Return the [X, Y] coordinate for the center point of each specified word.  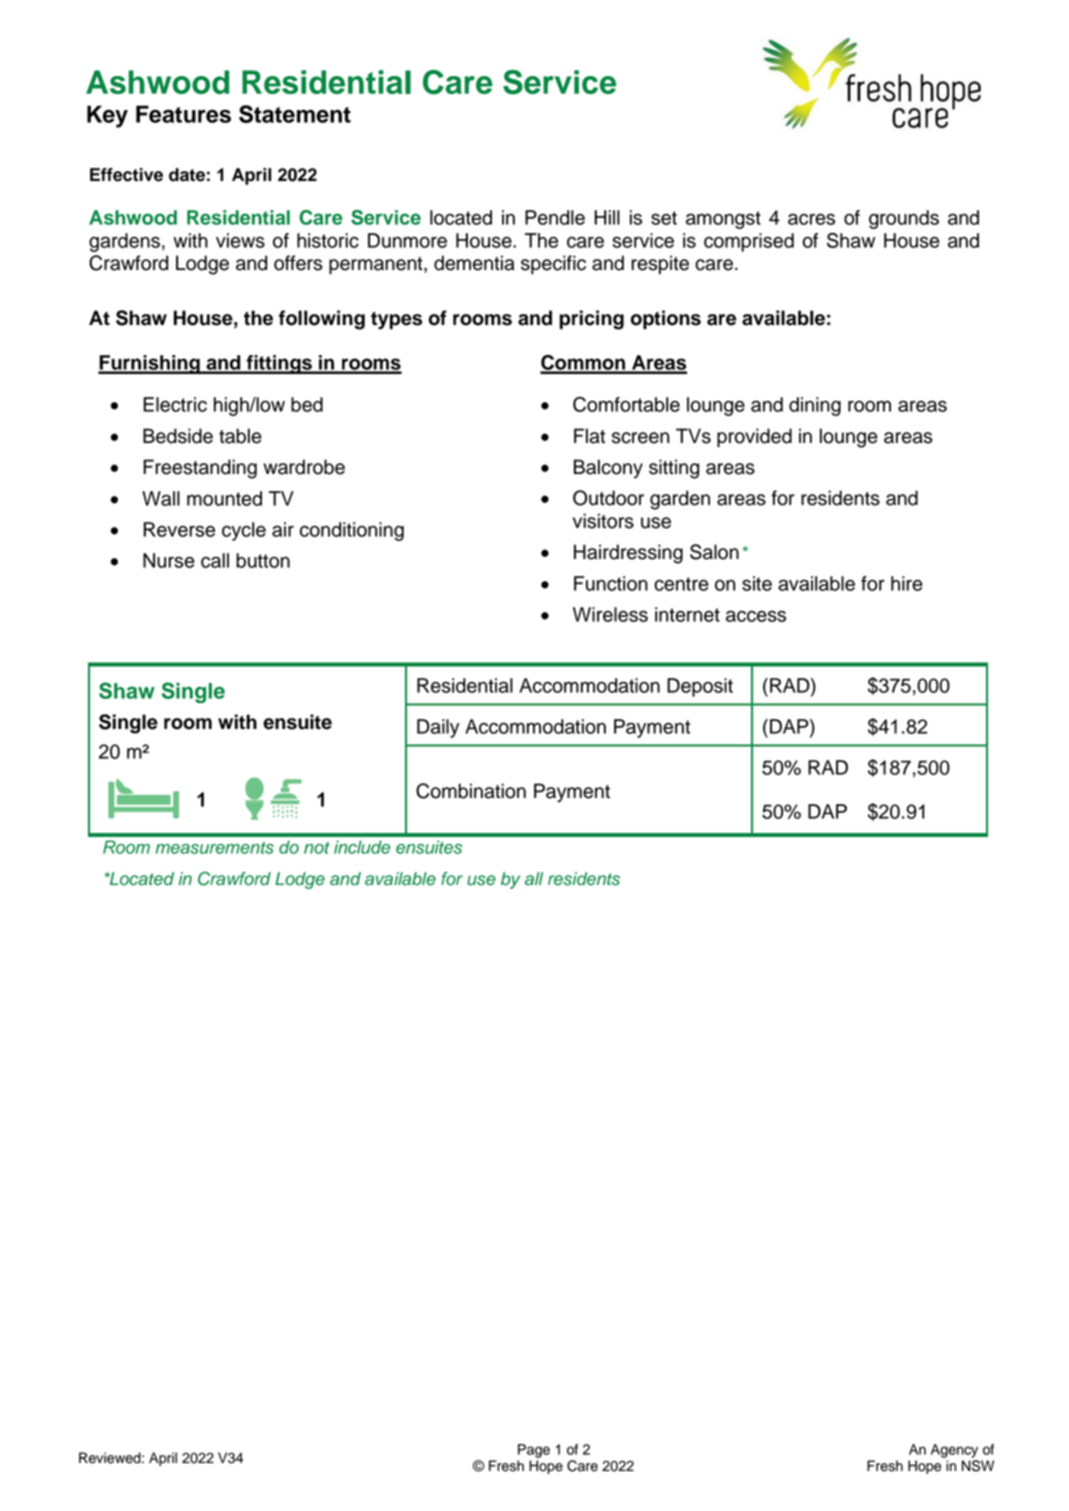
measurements [215, 848]
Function [611, 583]
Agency [954, 1451]
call [215, 560]
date [187, 175]
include [362, 847]
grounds [904, 219]
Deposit [700, 687]
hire [907, 583]
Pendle [555, 217]
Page [534, 1451]
